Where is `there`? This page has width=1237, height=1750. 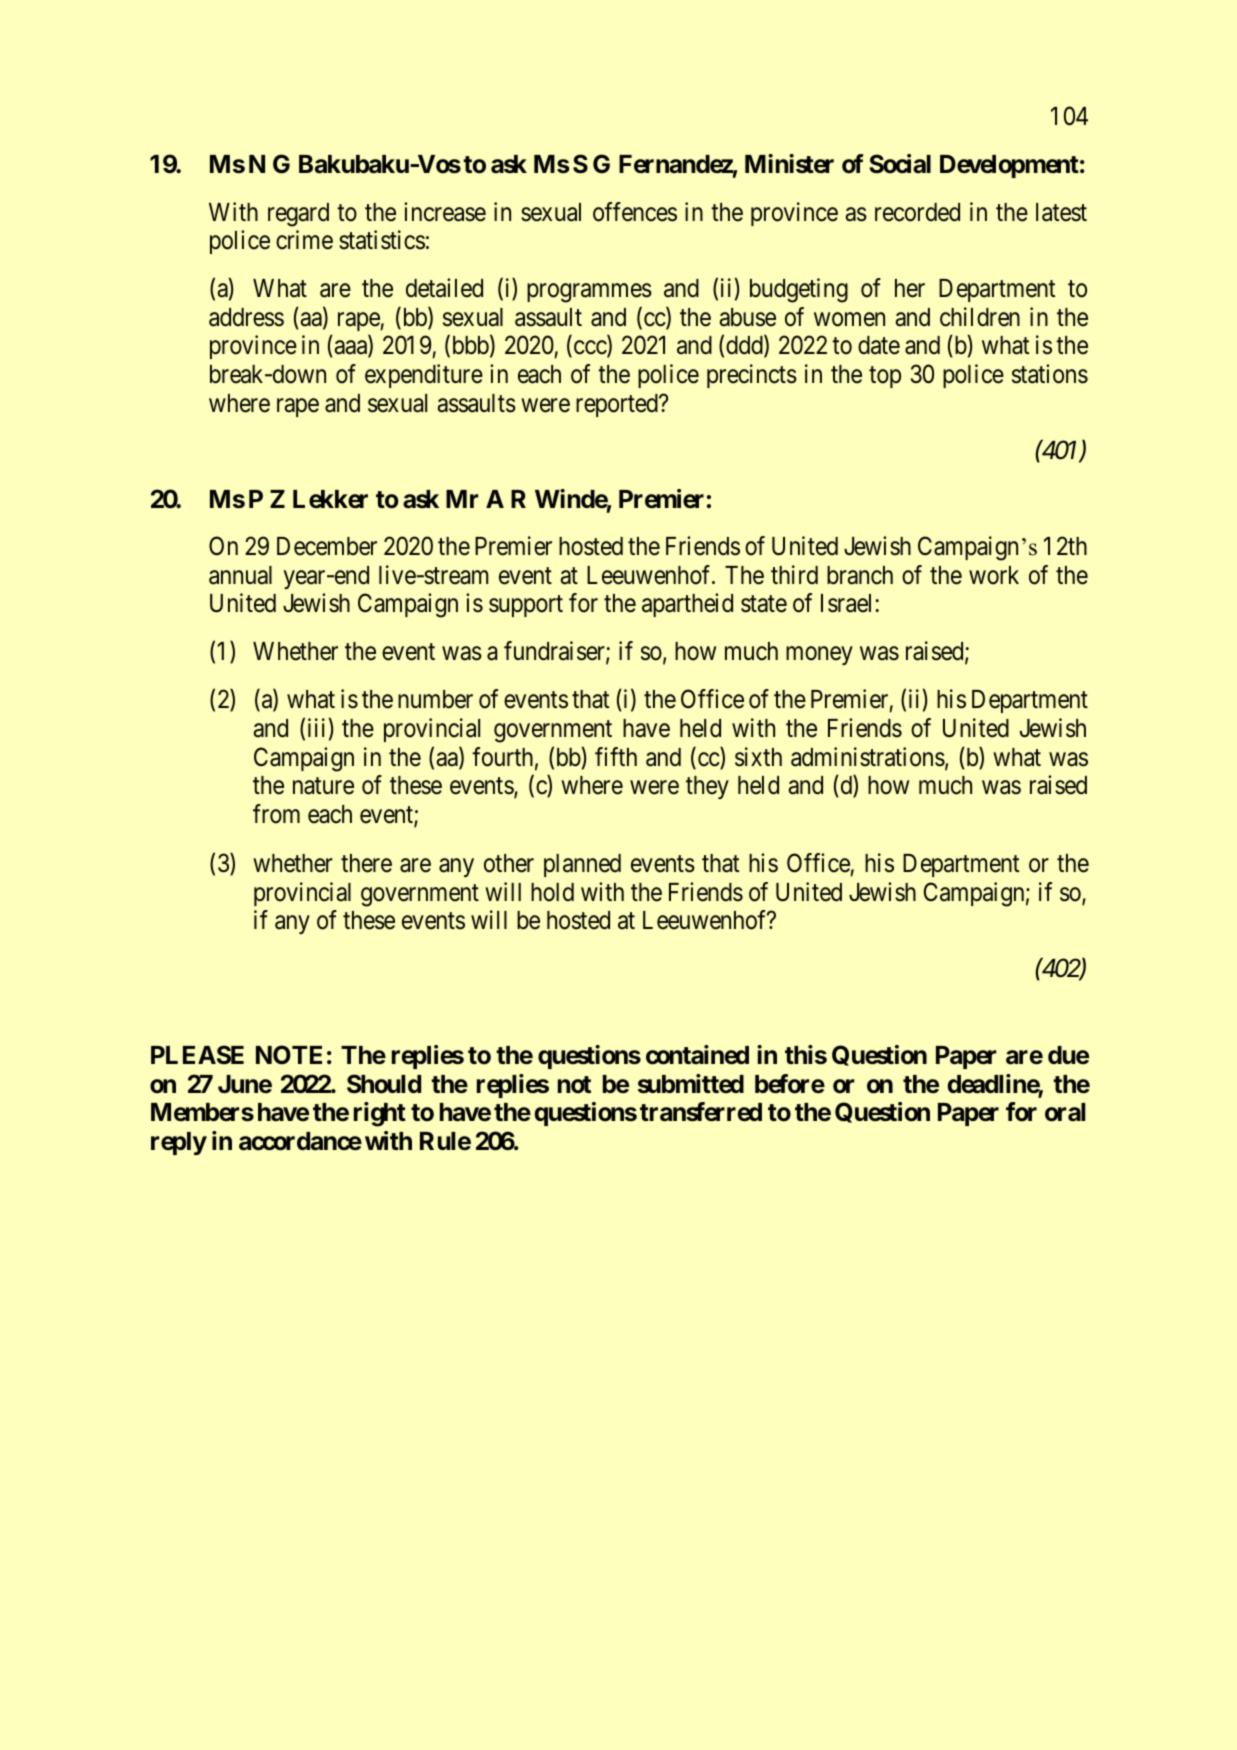 there is located at coordinates (366, 863).
